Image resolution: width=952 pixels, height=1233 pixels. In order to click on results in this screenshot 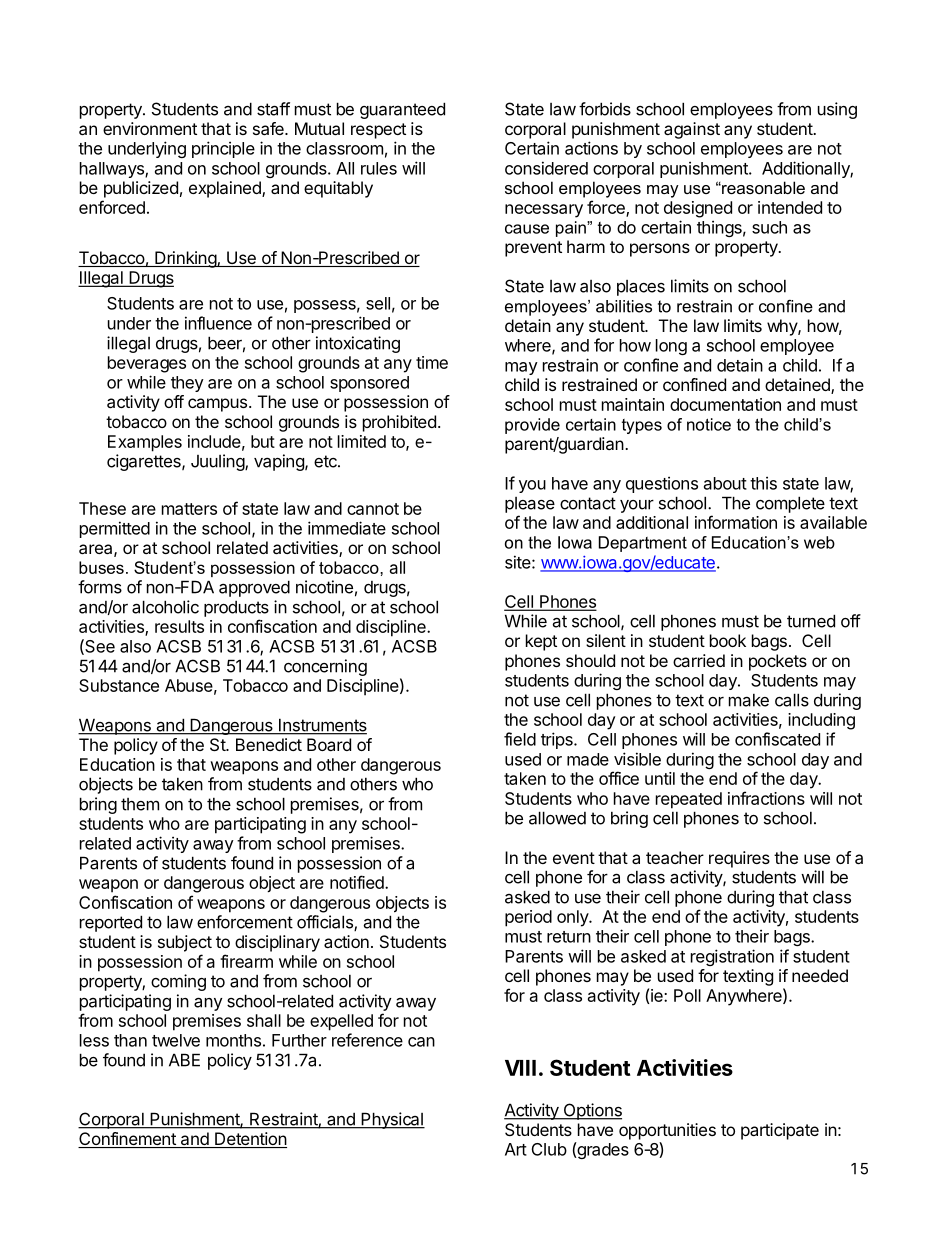, I will do `click(179, 626)`.
